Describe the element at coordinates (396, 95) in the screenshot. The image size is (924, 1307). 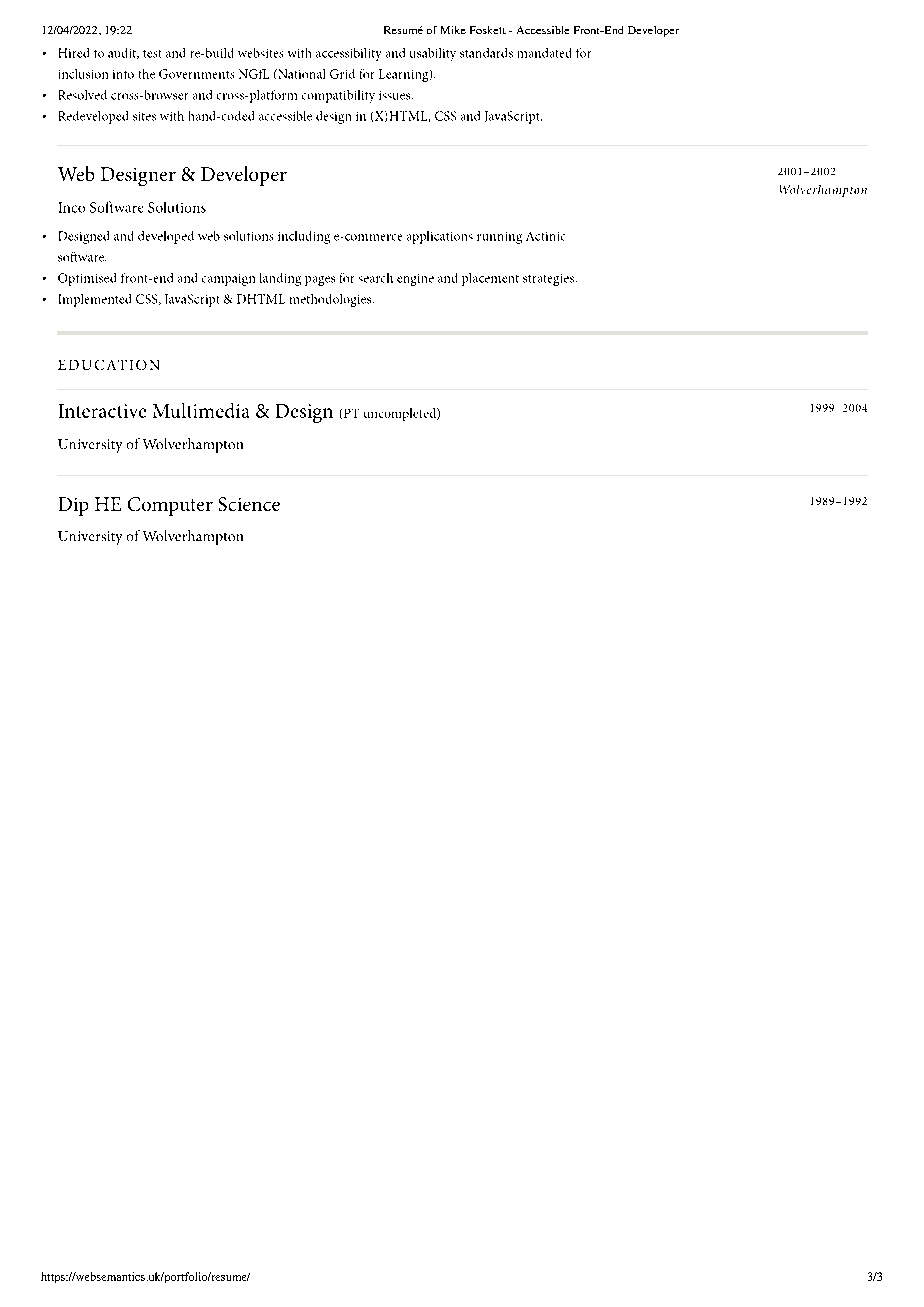
I see `issues` at that location.
